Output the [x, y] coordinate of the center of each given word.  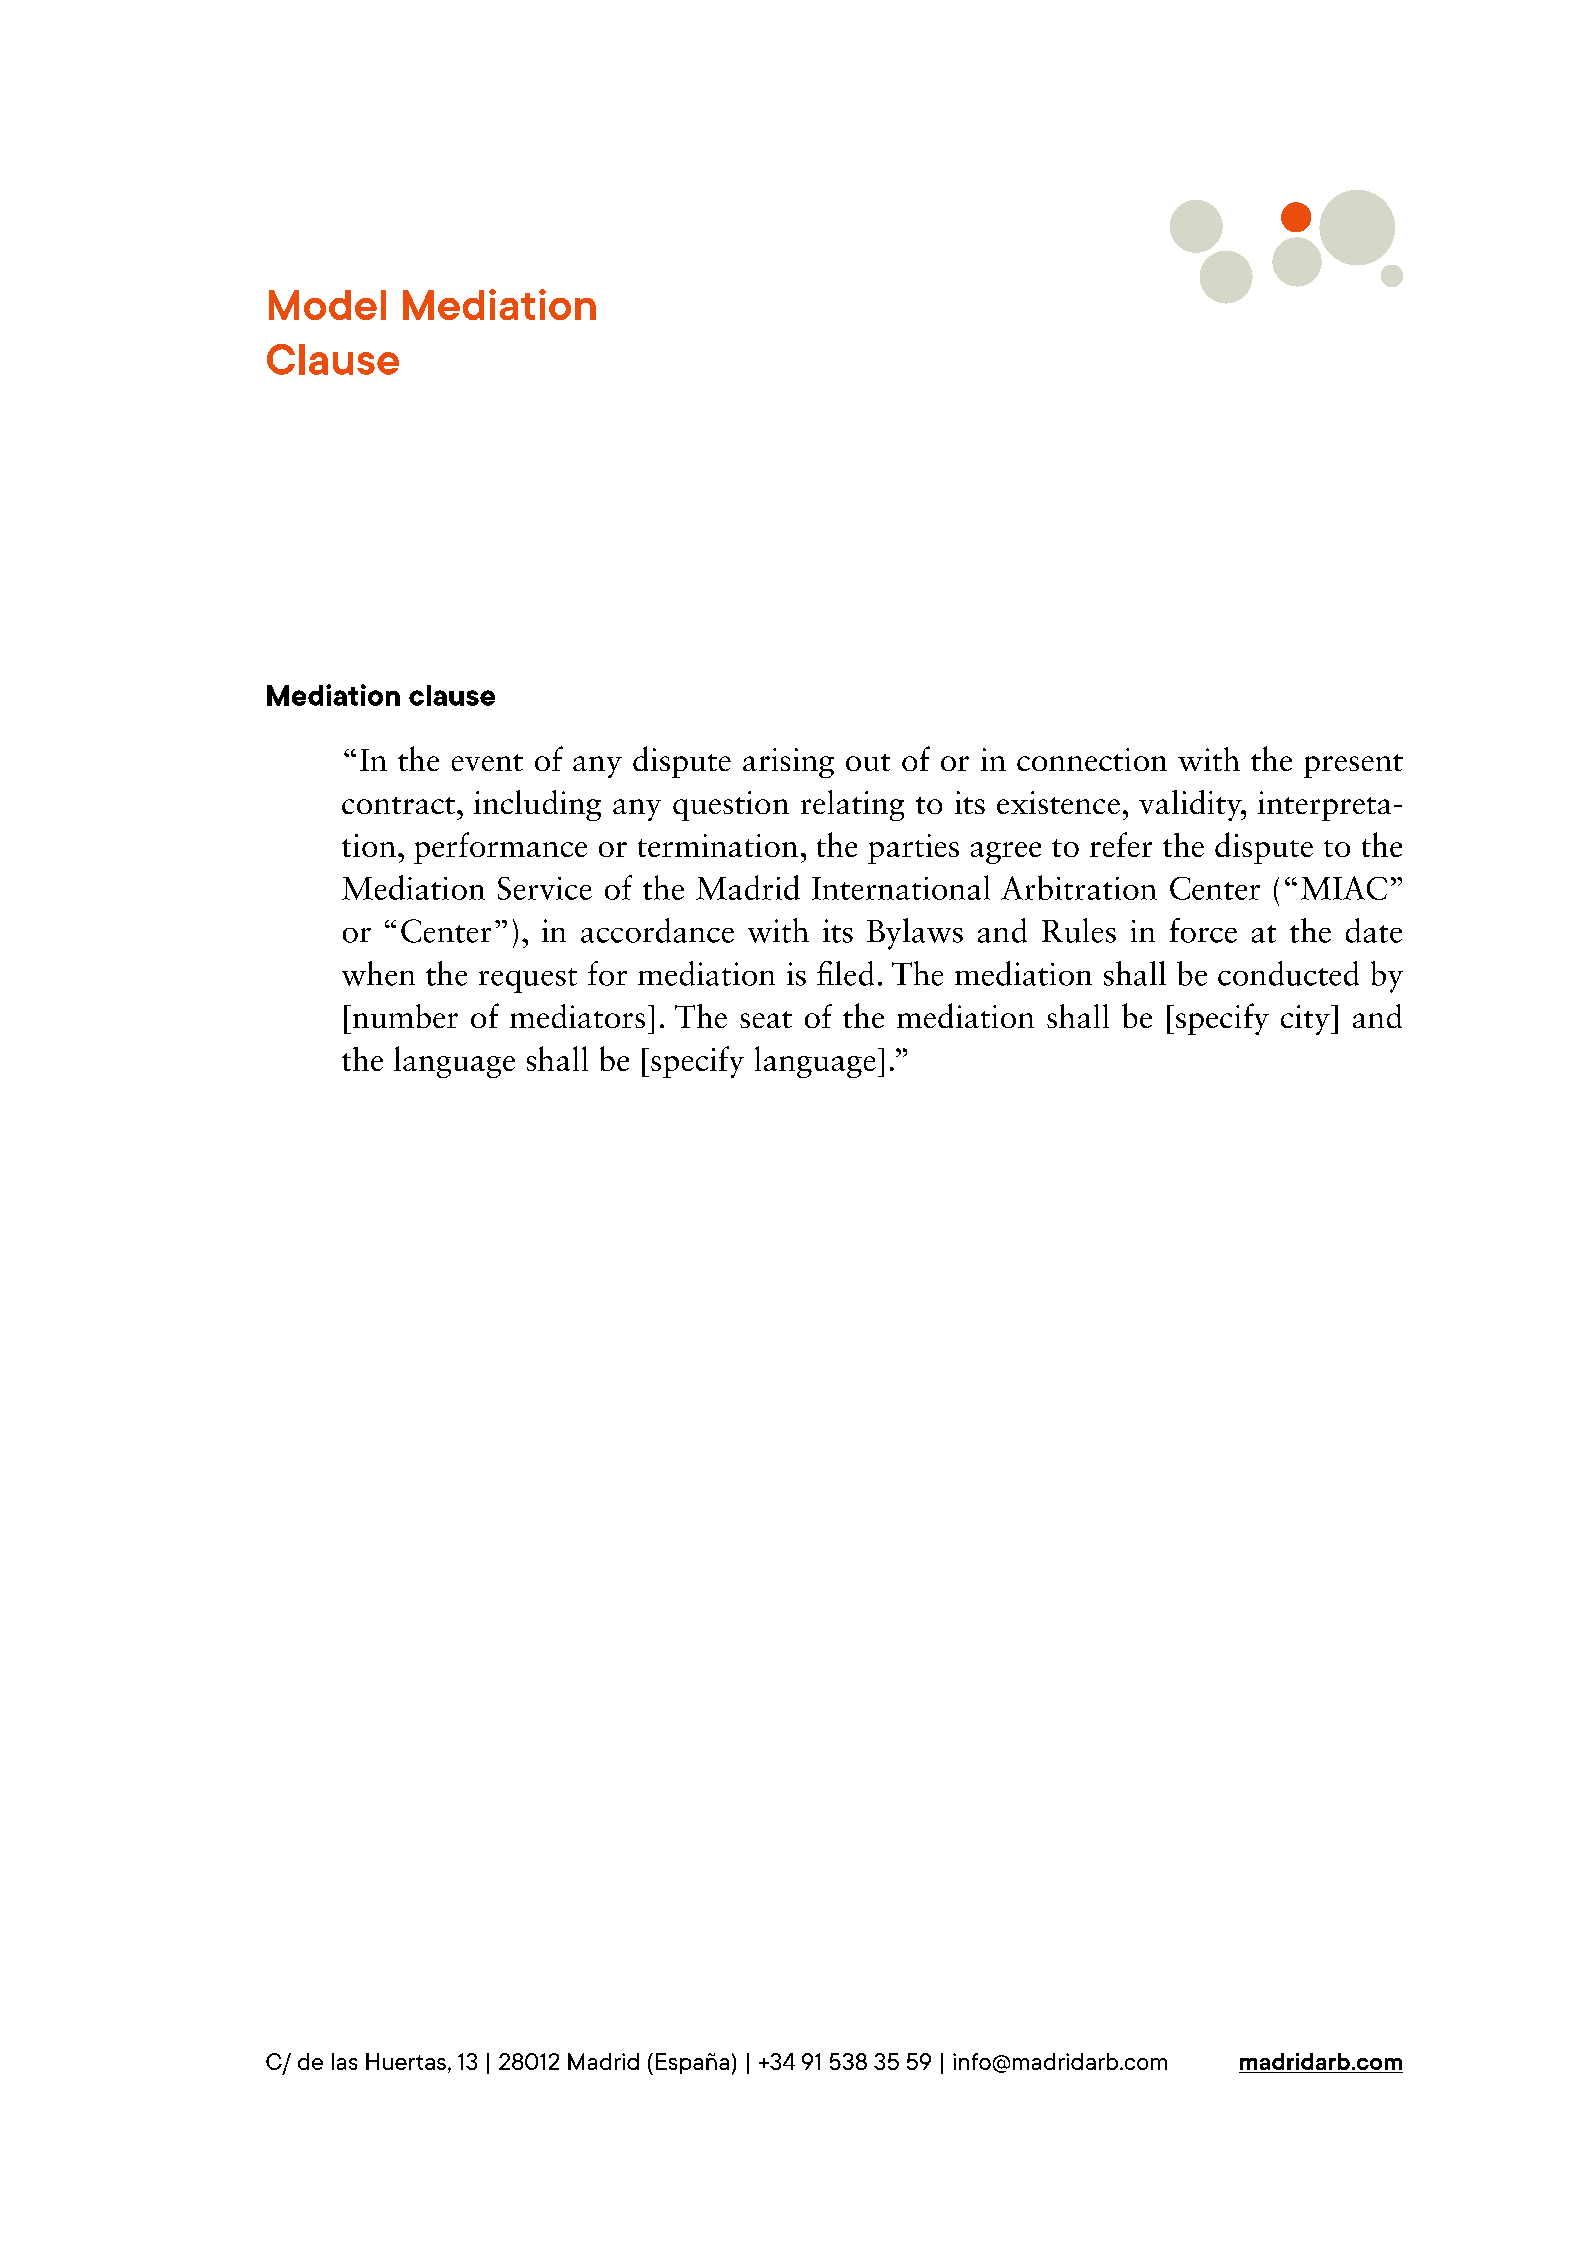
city [1306, 1020]
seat [766, 1019]
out [868, 762]
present [1353, 766]
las [344, 2061]
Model [327, 305]
